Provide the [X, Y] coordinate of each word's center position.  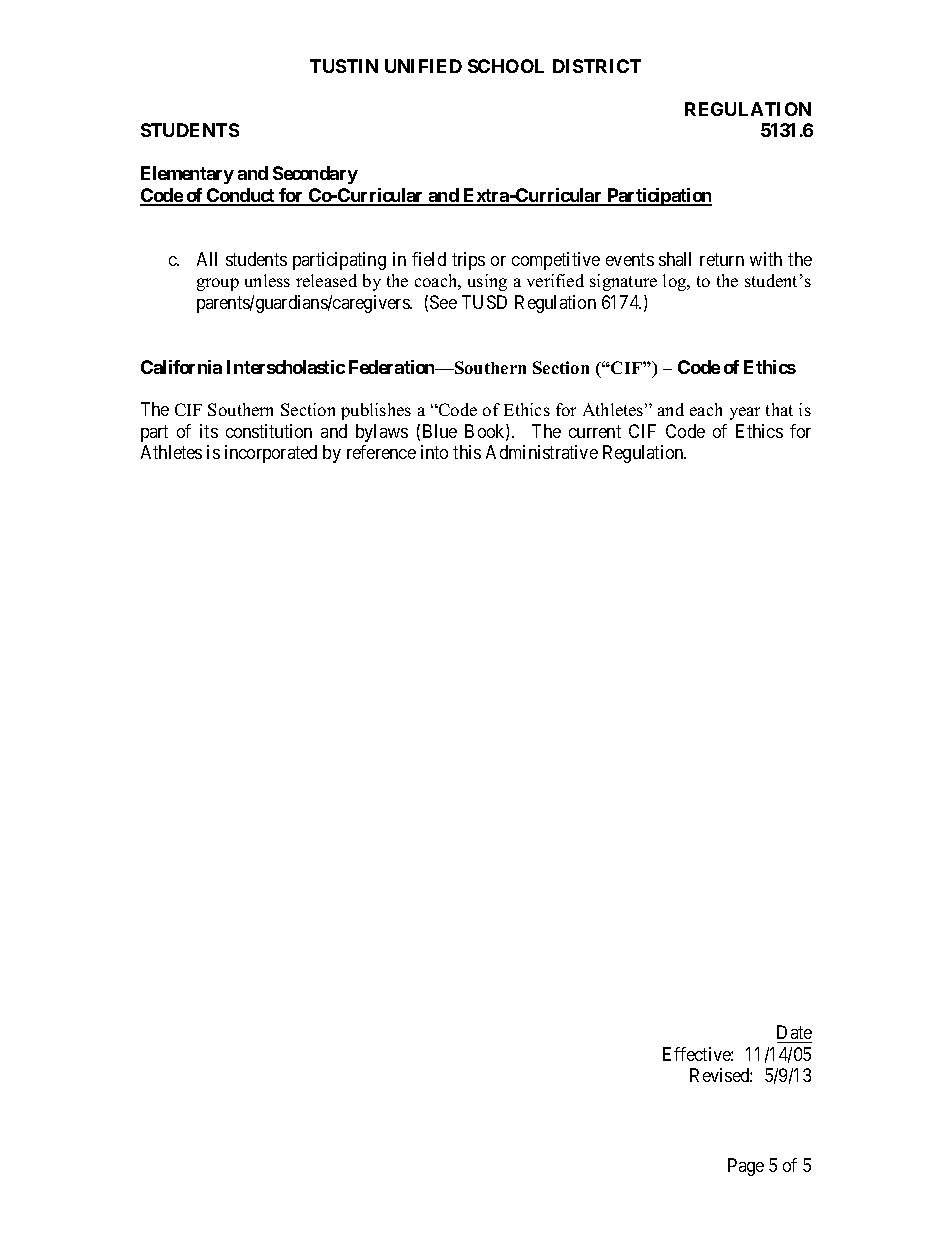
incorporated [271, 454]
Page [746, 1167]
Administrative [542, 452]
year [745, 413]
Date [794, 1032]
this [467, 452]
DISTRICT [597, 66]
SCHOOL [506, 66]
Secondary [315, 175]
